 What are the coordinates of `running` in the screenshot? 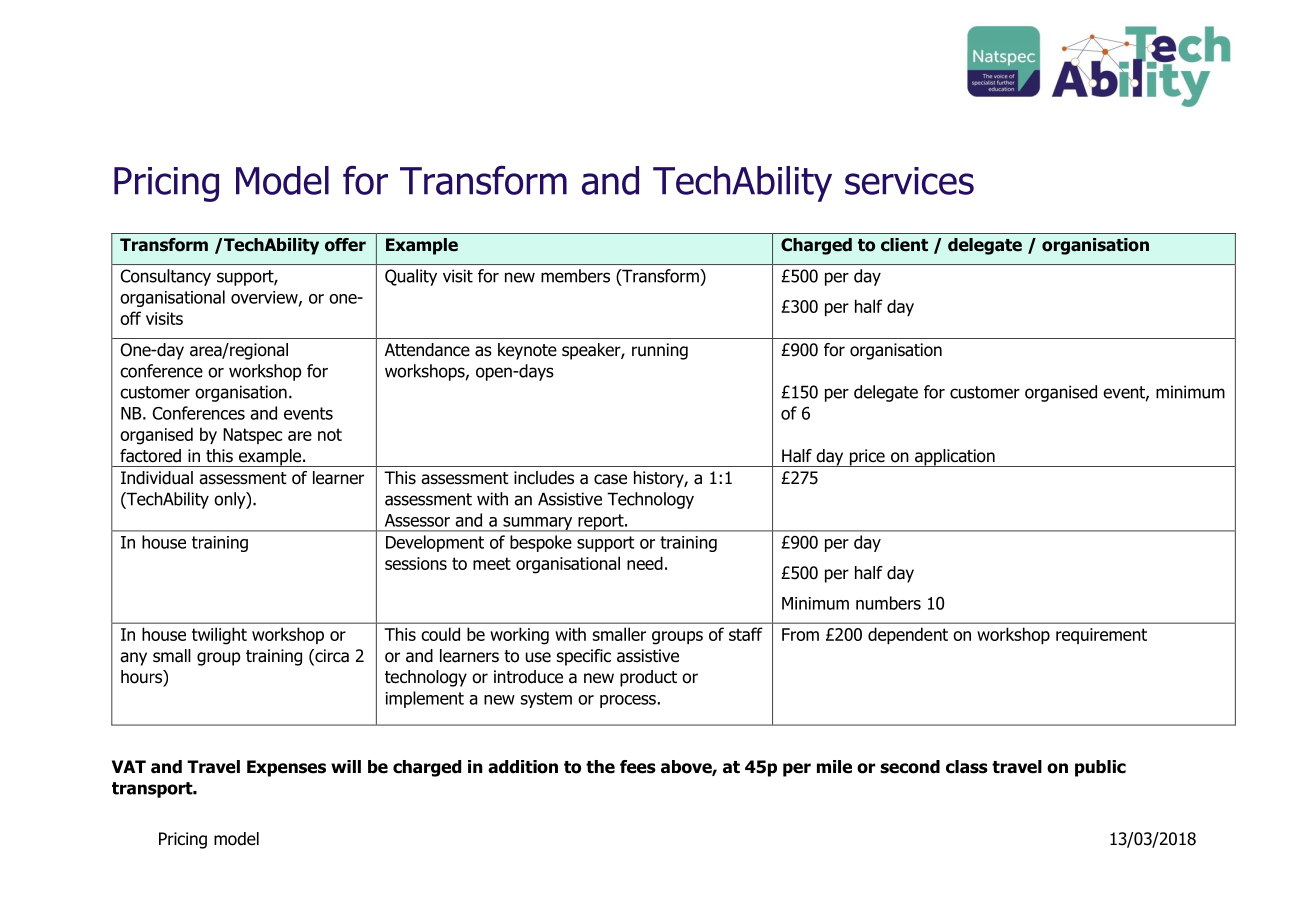 It's located at (660, 351).
